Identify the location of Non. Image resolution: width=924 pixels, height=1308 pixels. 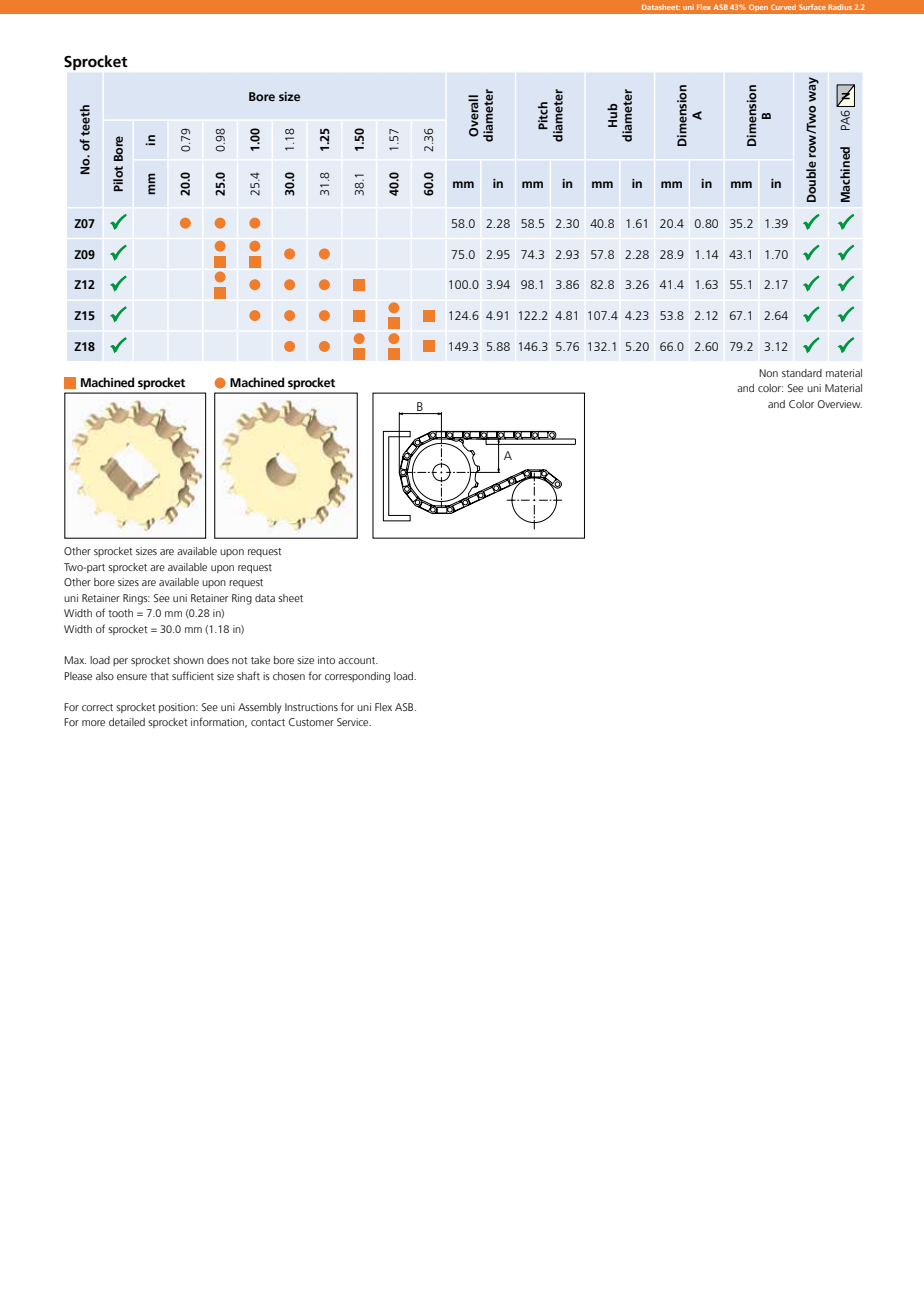
(768, 373).
